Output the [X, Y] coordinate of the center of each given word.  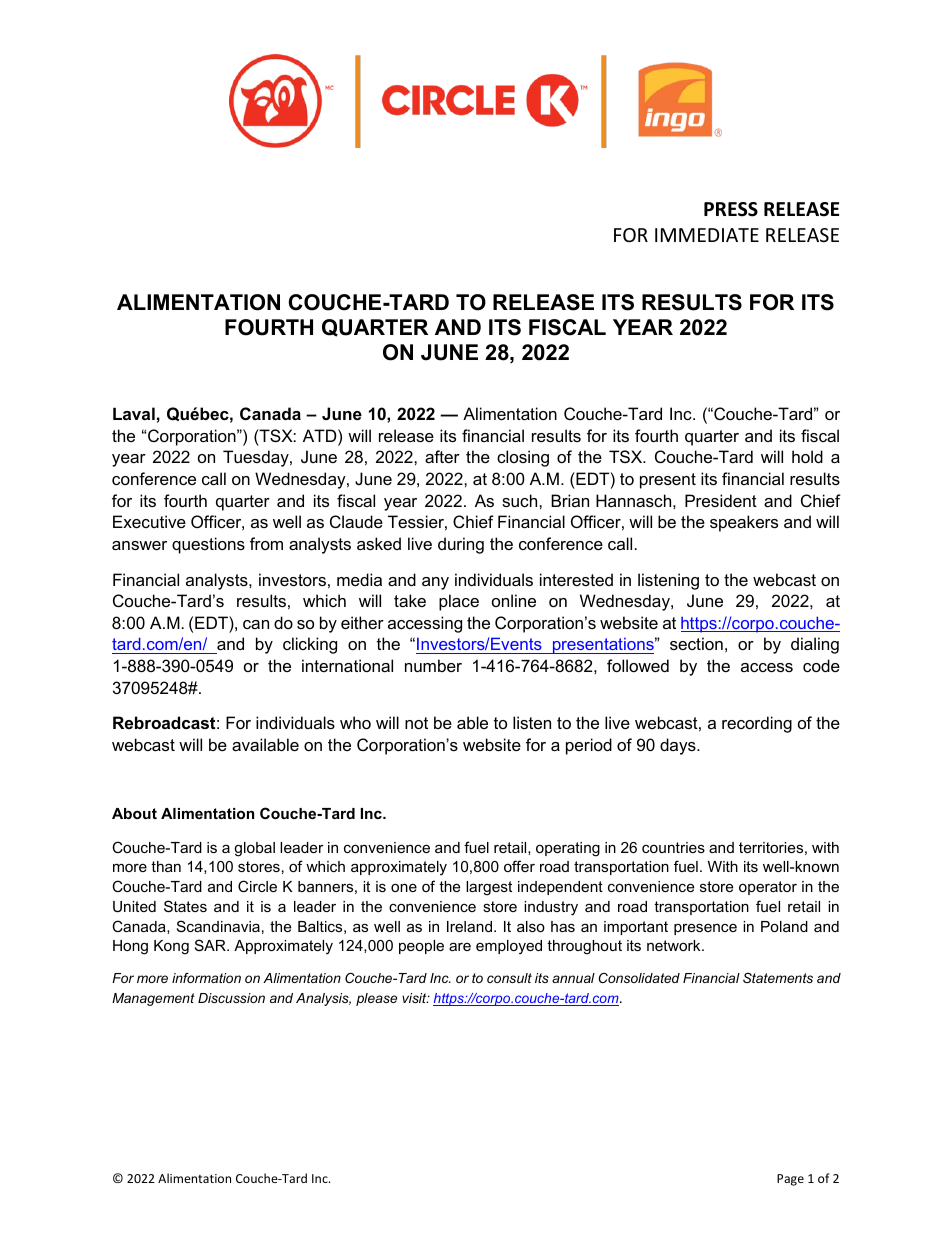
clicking [310, 645]
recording [757, 724]
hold [807, 456]
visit [415, 998]
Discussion [231, 998]
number [433, 665]
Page [790, 1180]
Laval [134, 413]
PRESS [731, 209]
